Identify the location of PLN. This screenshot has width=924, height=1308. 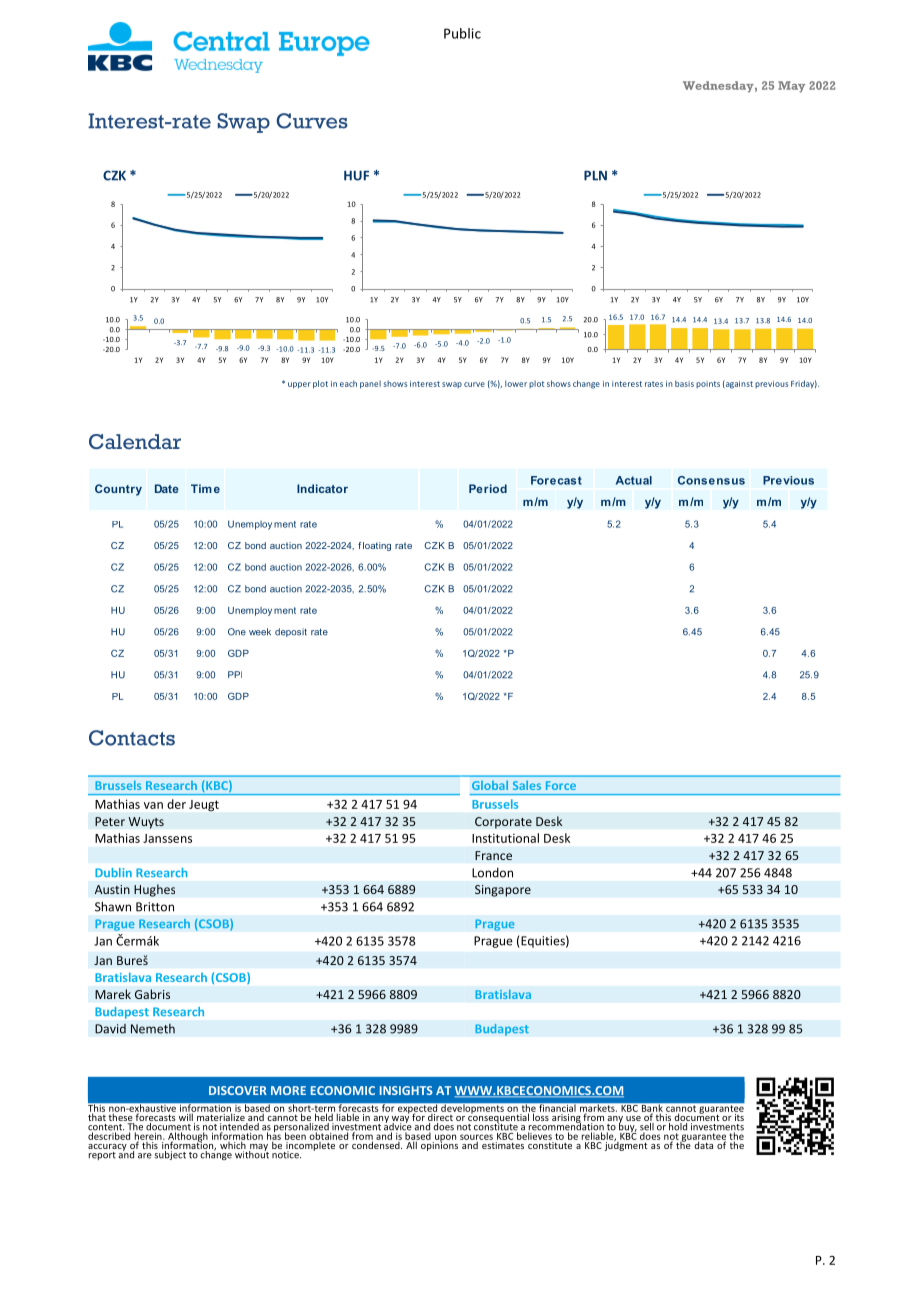
(595, 175).
